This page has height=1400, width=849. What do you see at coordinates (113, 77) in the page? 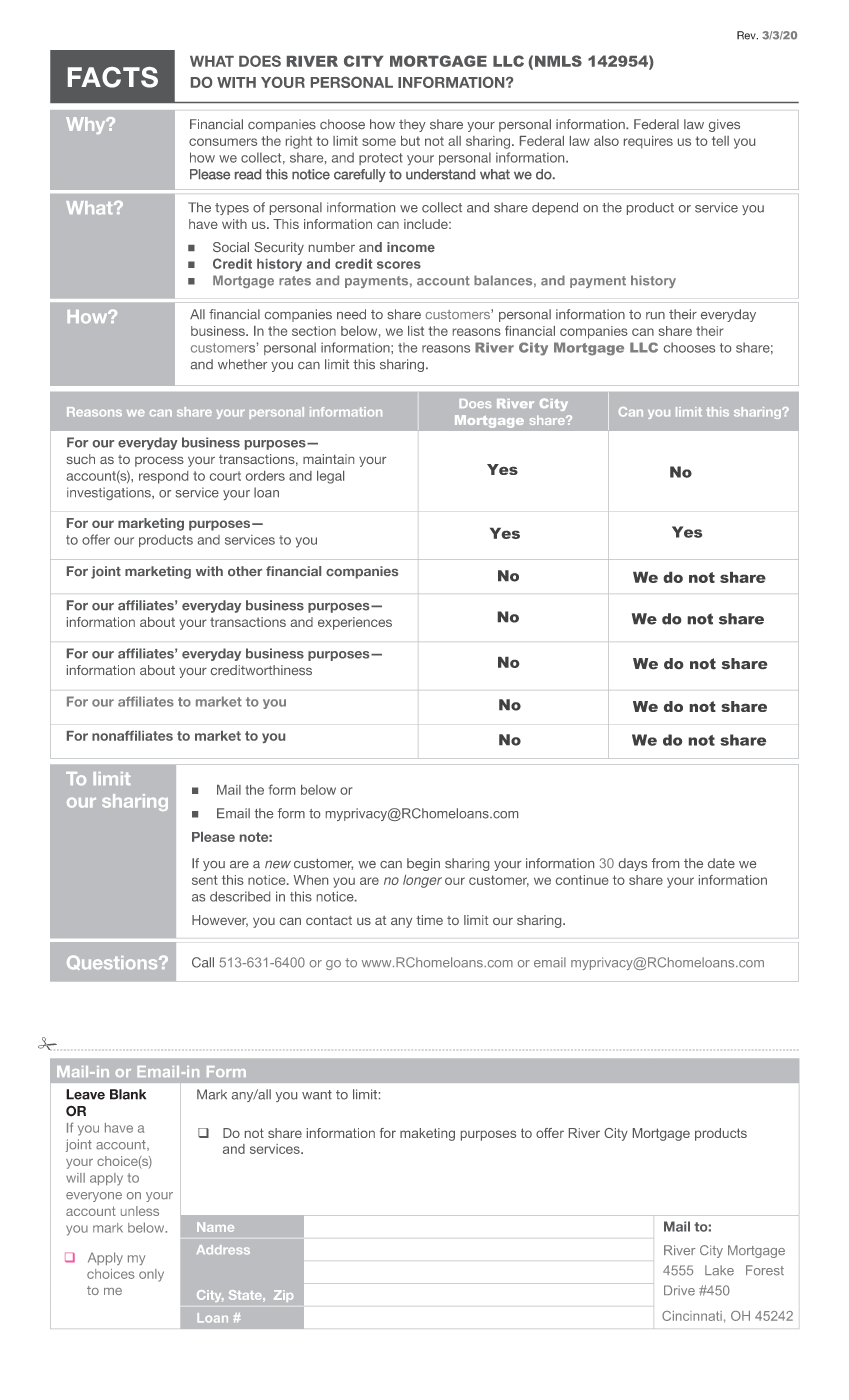
I see `FACTS` at bounding box center [113, 77].
